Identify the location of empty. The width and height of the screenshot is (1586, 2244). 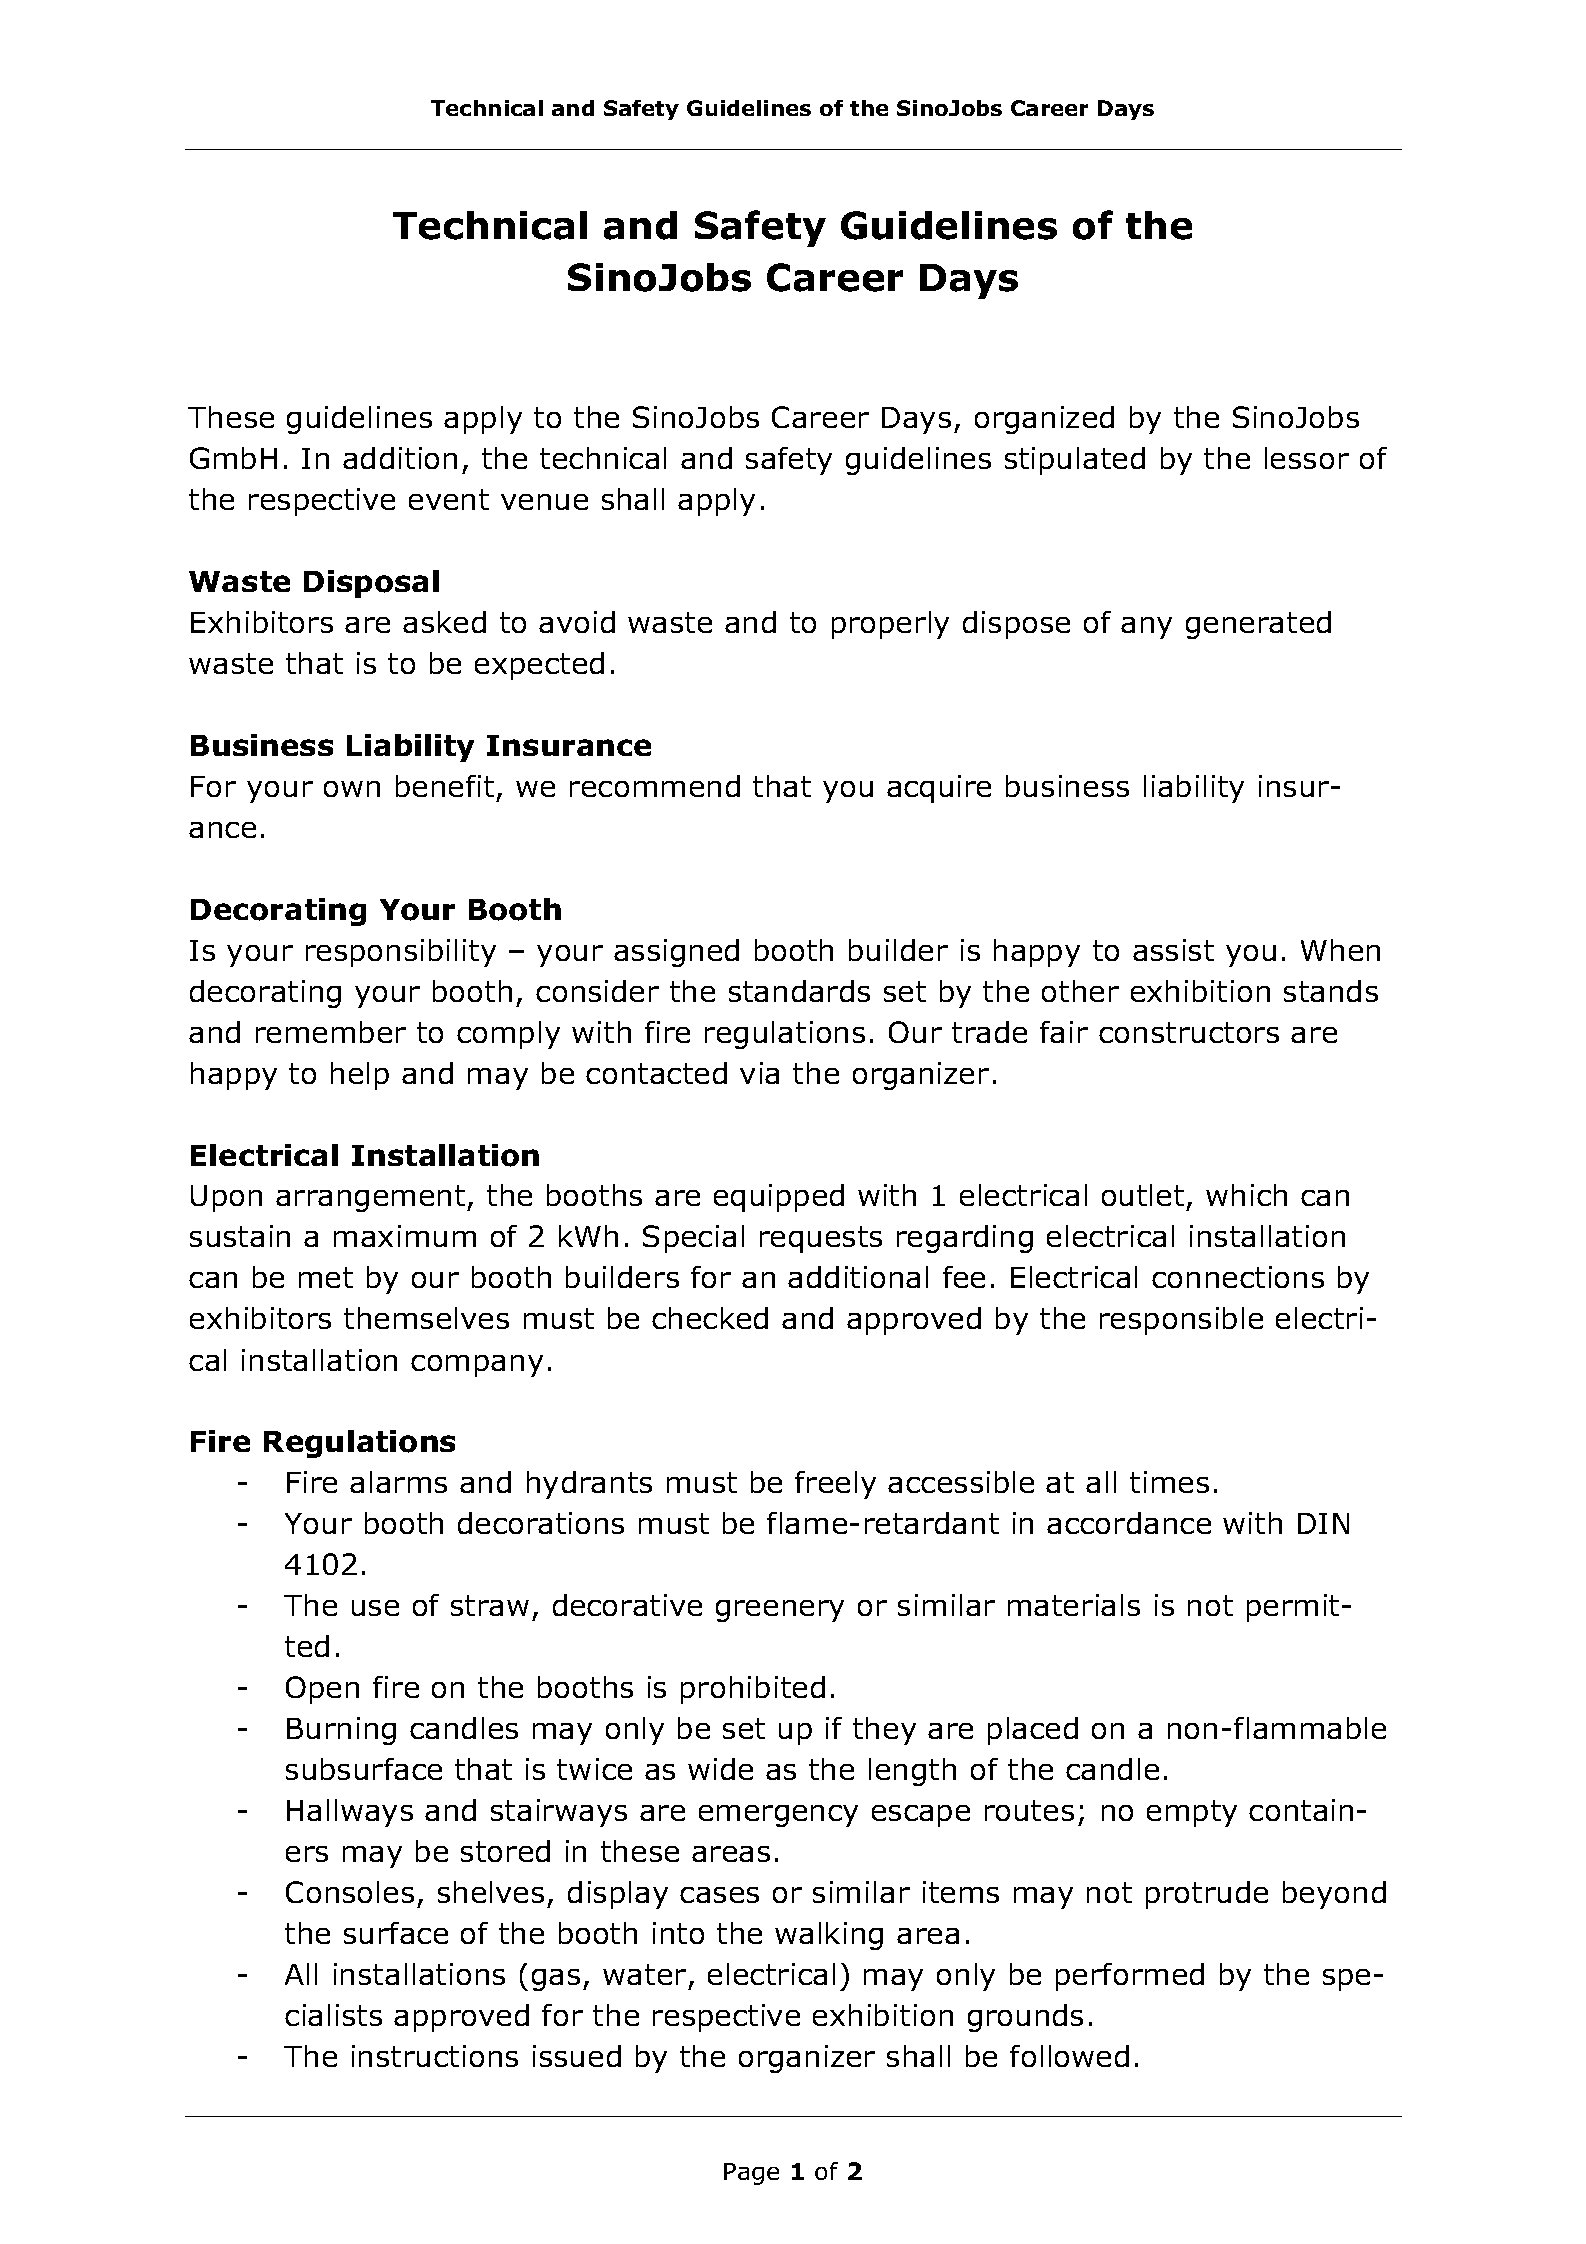
(1192, 1813).
